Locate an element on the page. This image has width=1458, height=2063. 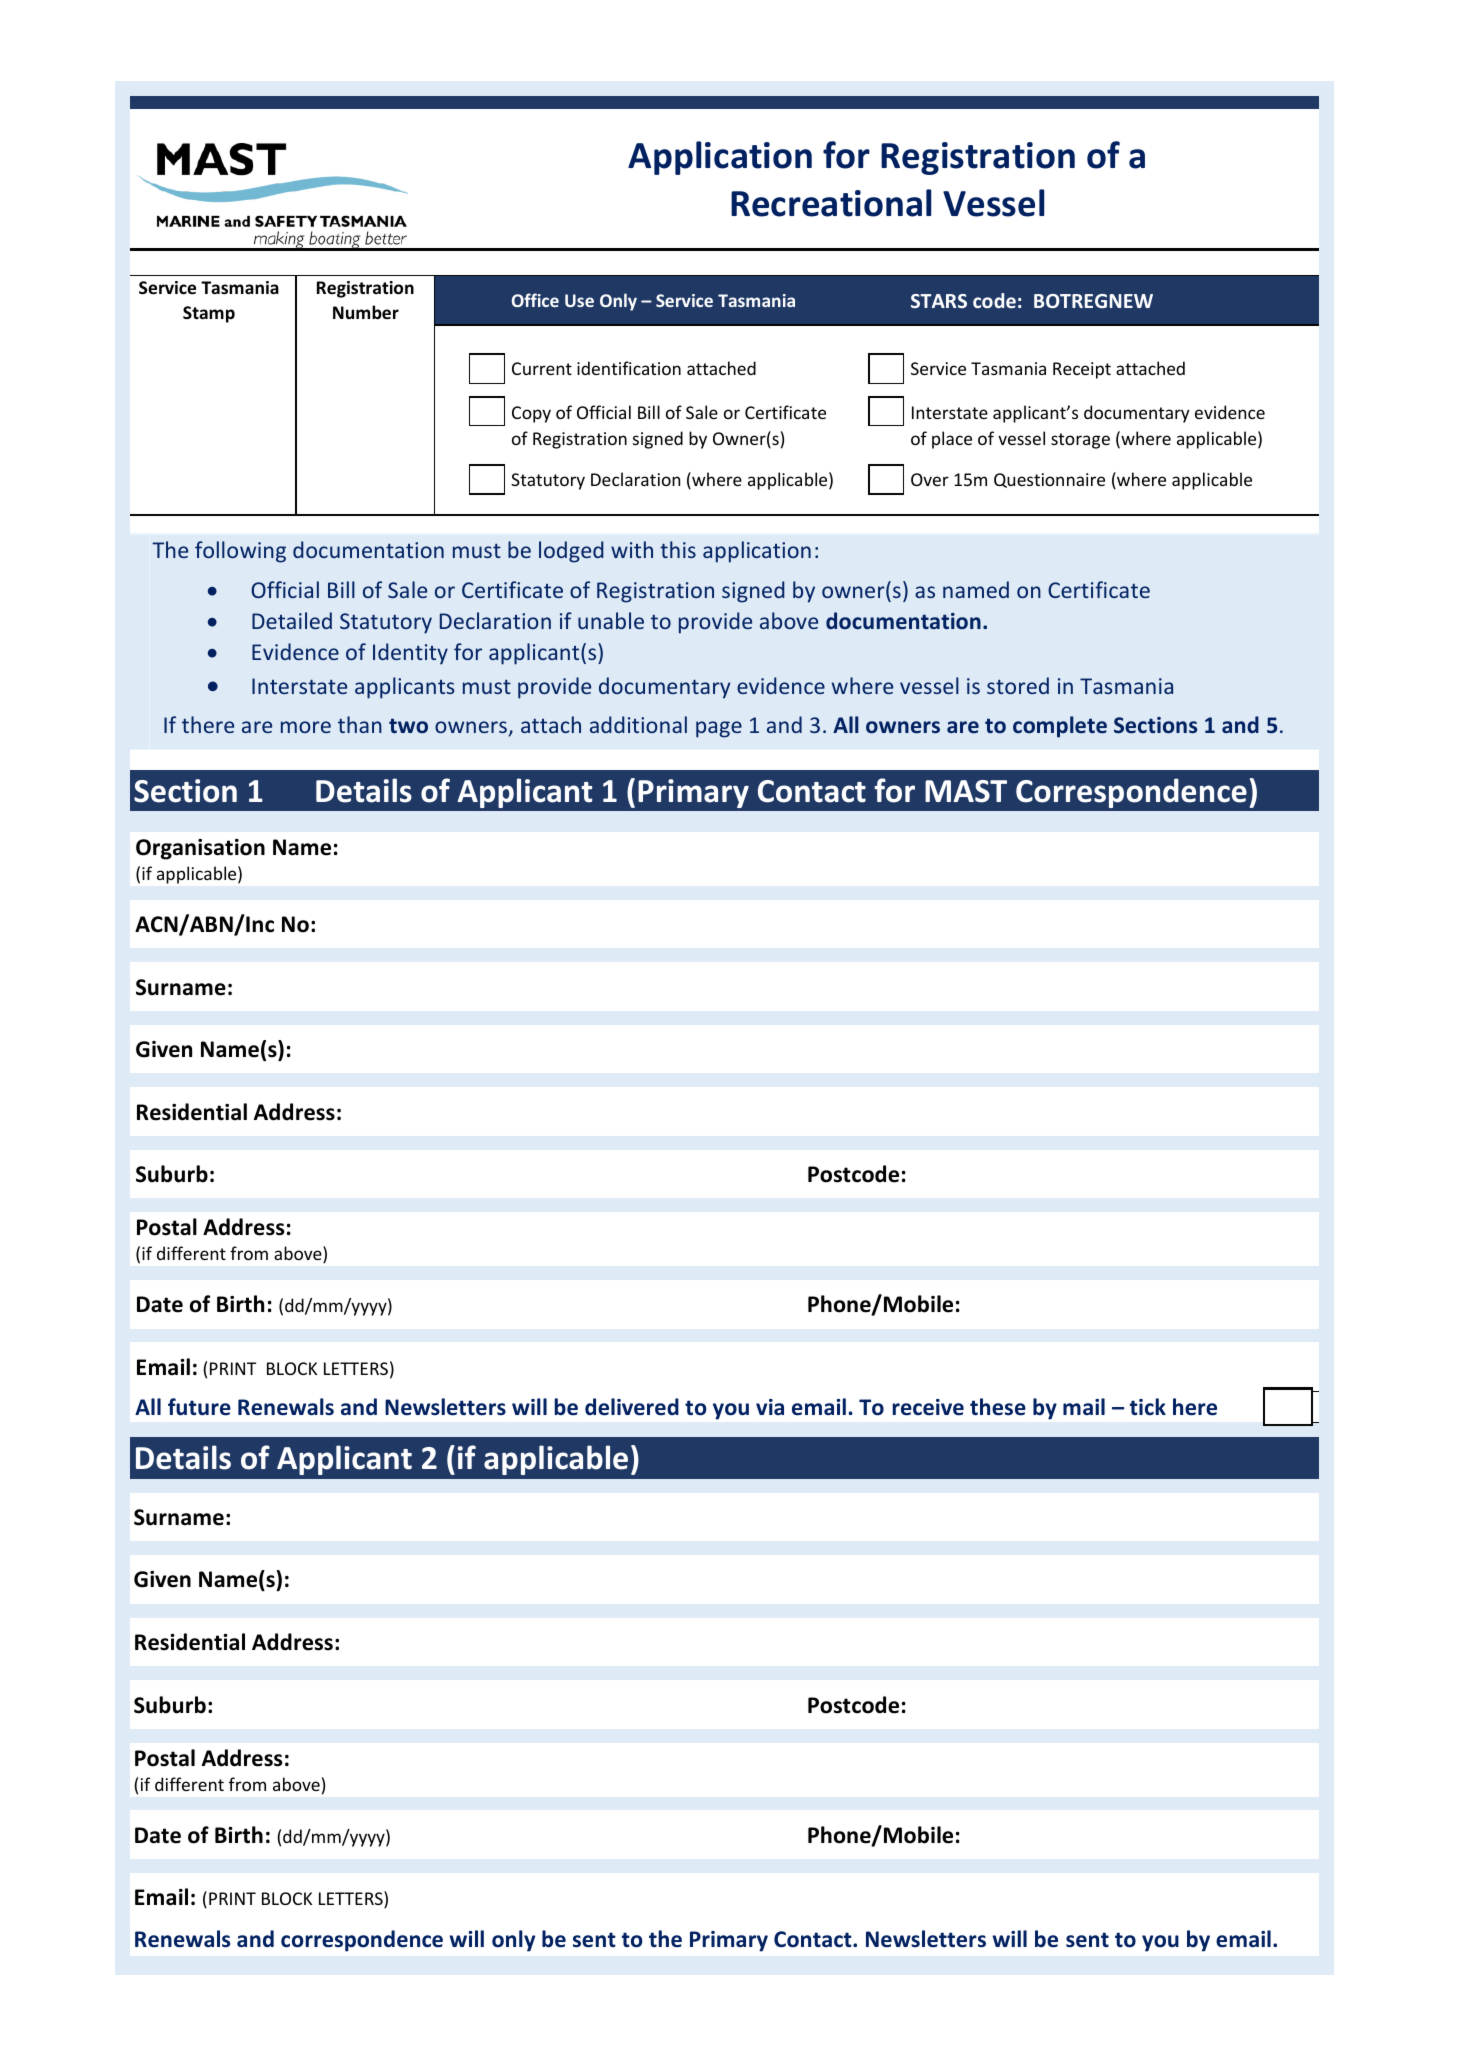
these is located at coordinates (998, 1407).
